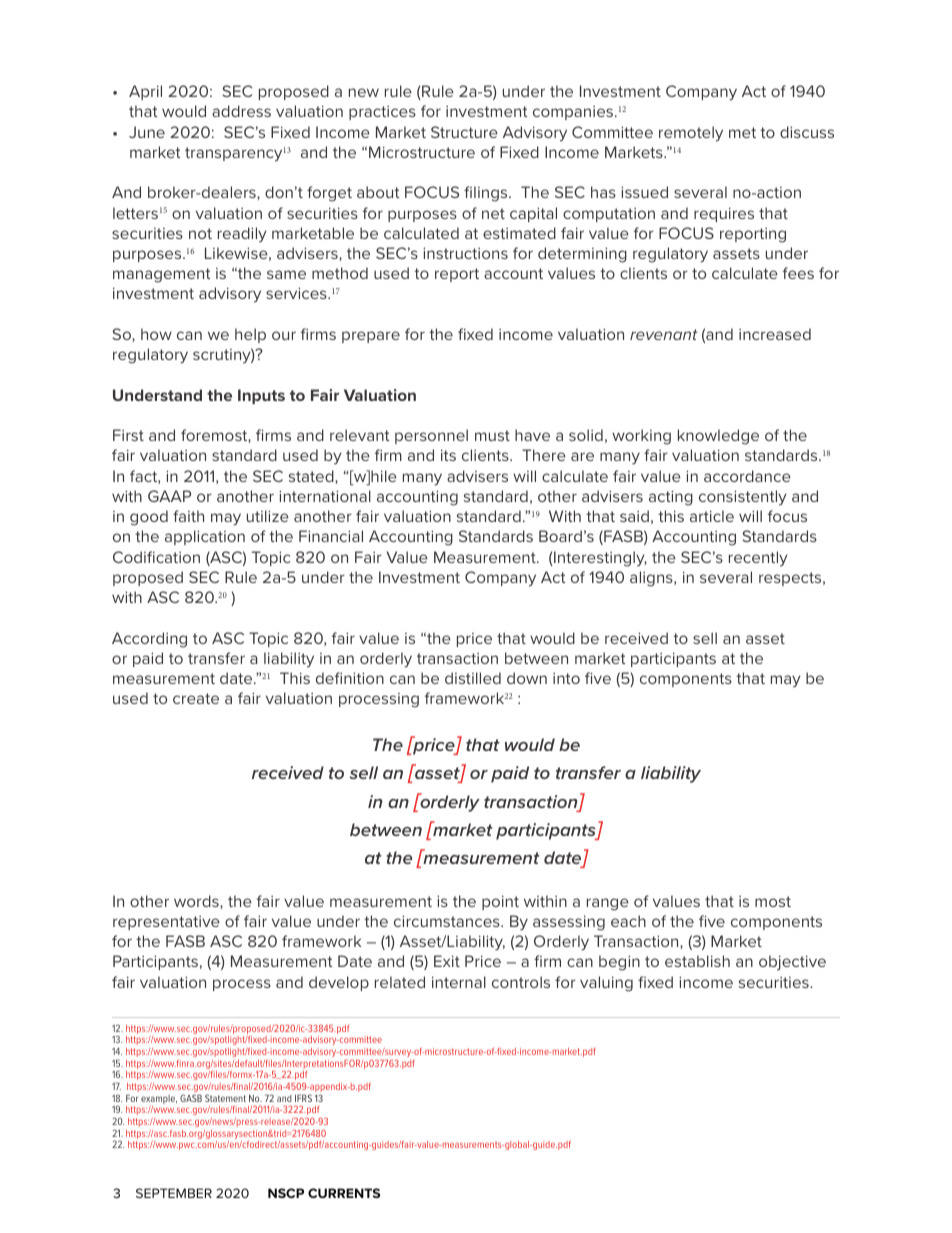 This screenshot has height=1233, width=952. Describe the element at coordinates (459, 982) in the screenshot. I see `internal` at that location.
